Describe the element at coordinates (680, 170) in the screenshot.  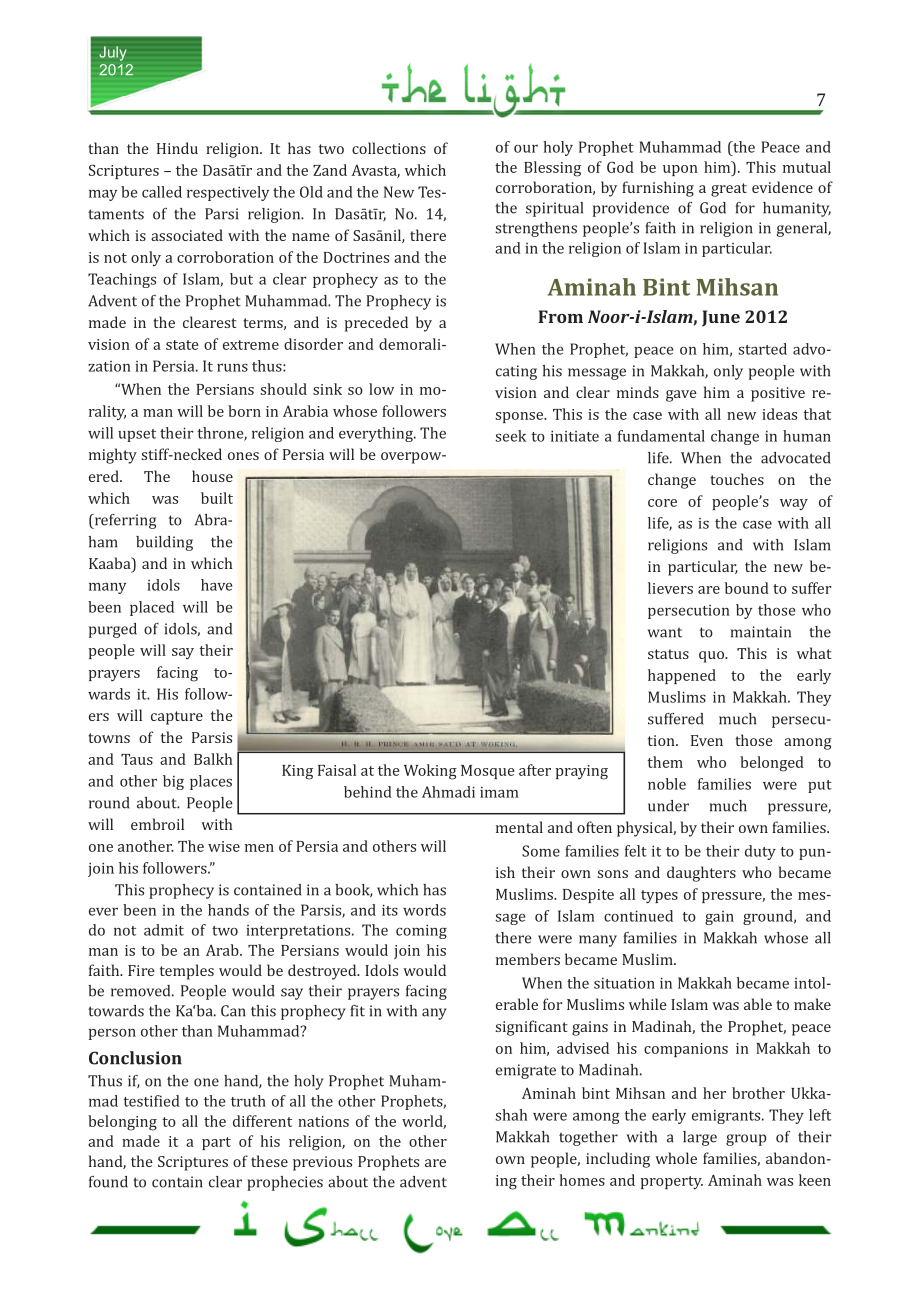
I see `upon` at that location.
